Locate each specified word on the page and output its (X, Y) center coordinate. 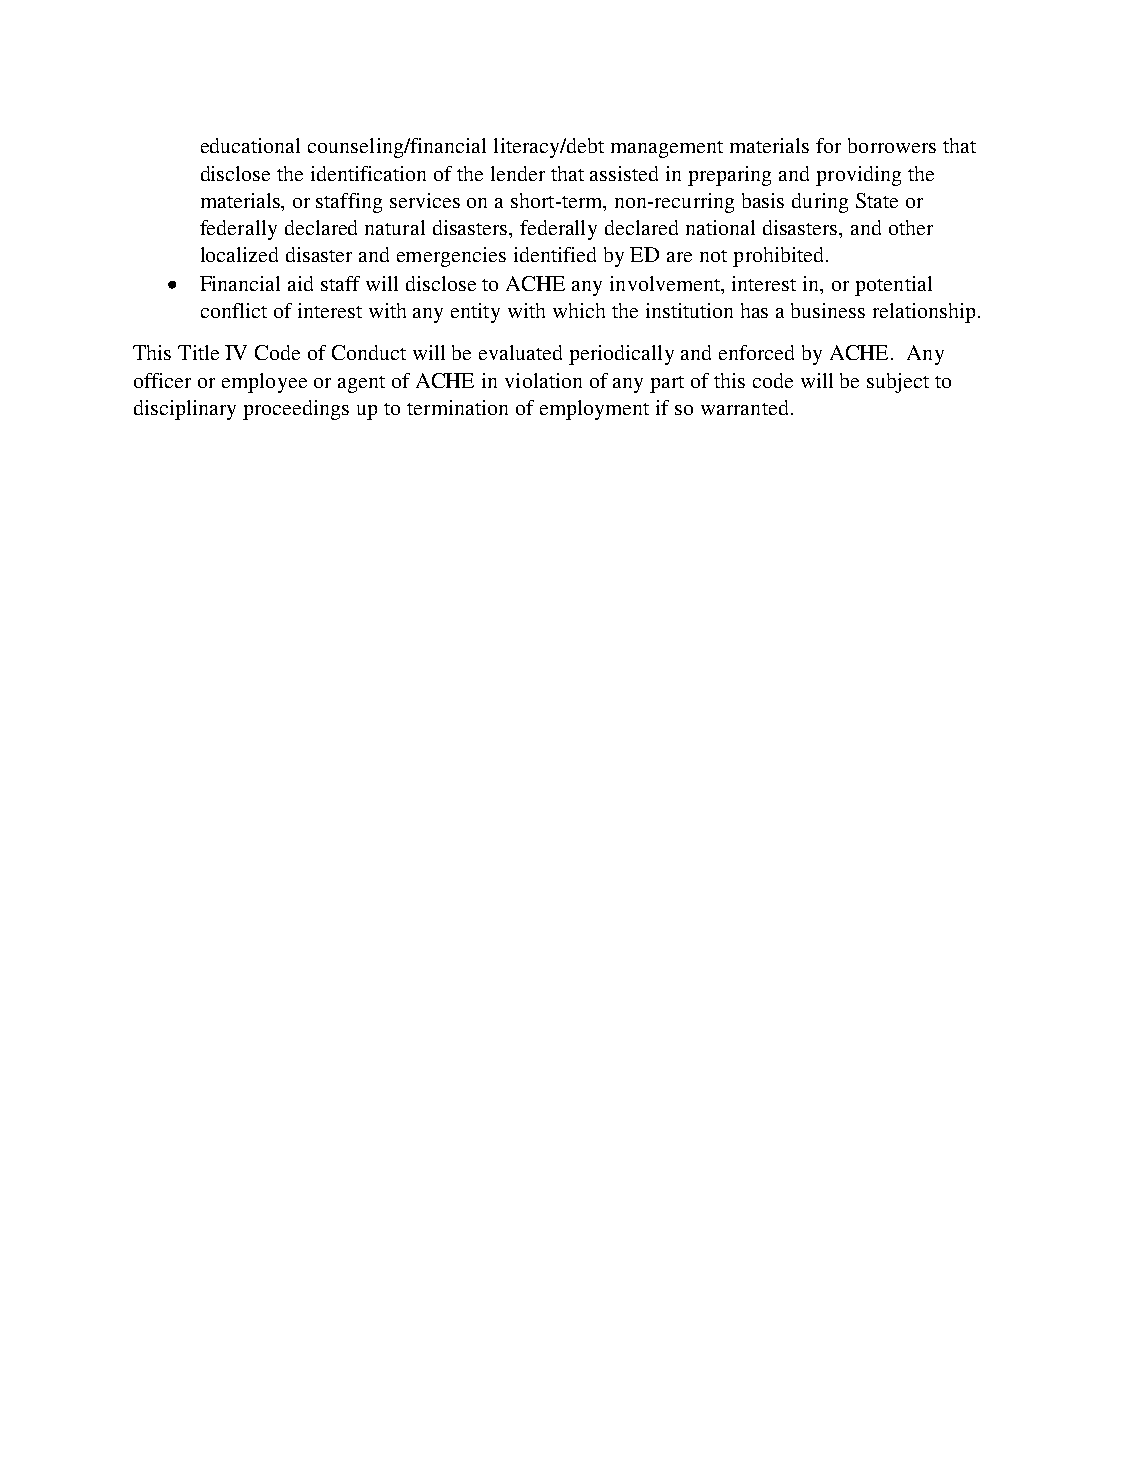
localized (239, 254)
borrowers (892, 145)
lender (518, 173)
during (820, 203)
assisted (624, 173)
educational (250, 145)
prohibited (780, 257)
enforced (756, 352)
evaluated (520, 352)
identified (555, 254)
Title (198, 352)
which (579, 310)
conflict (234, 310)
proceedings (296, 410)
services (425, 200)
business (828, 310)
